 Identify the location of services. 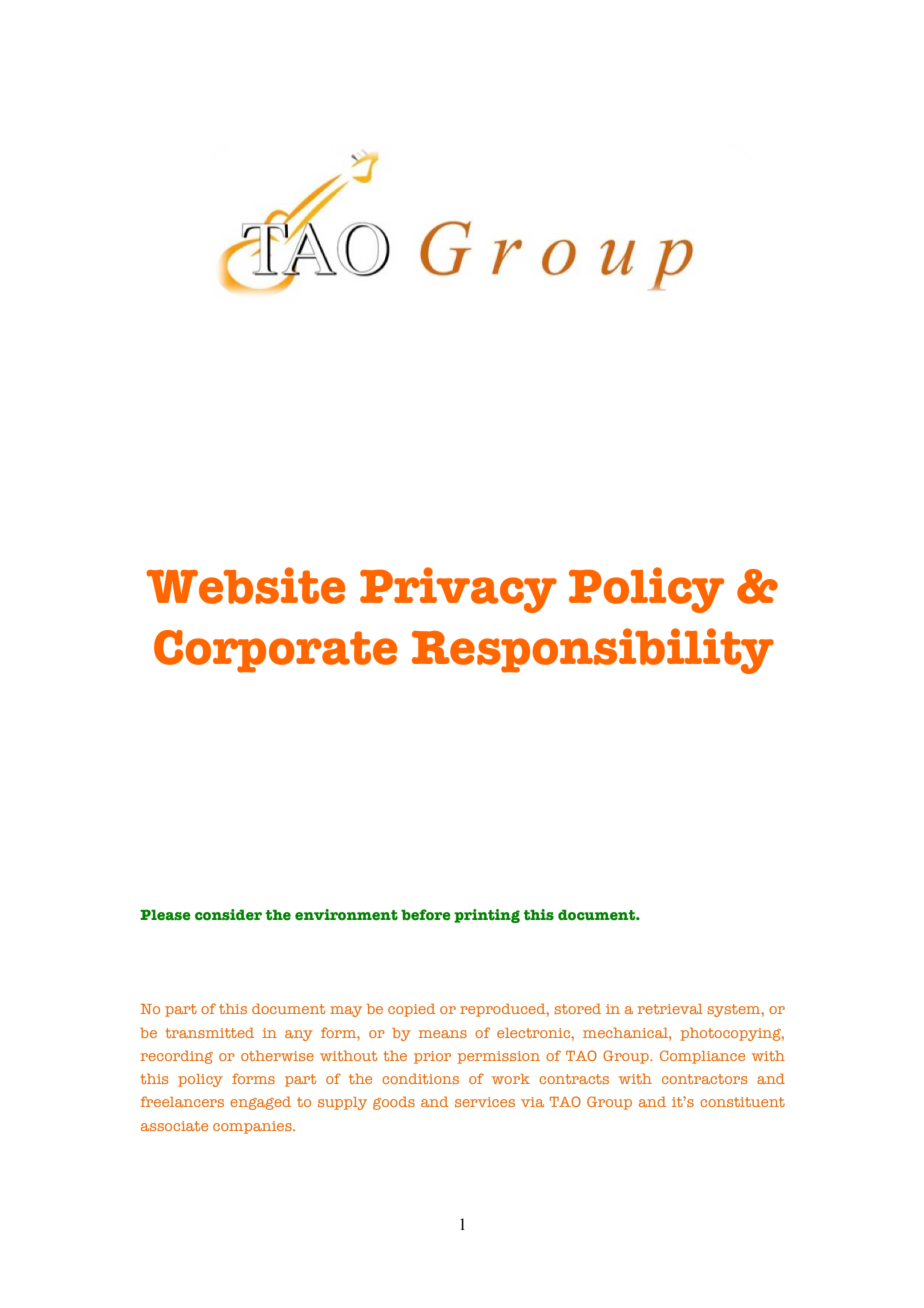
(485, 1102).
